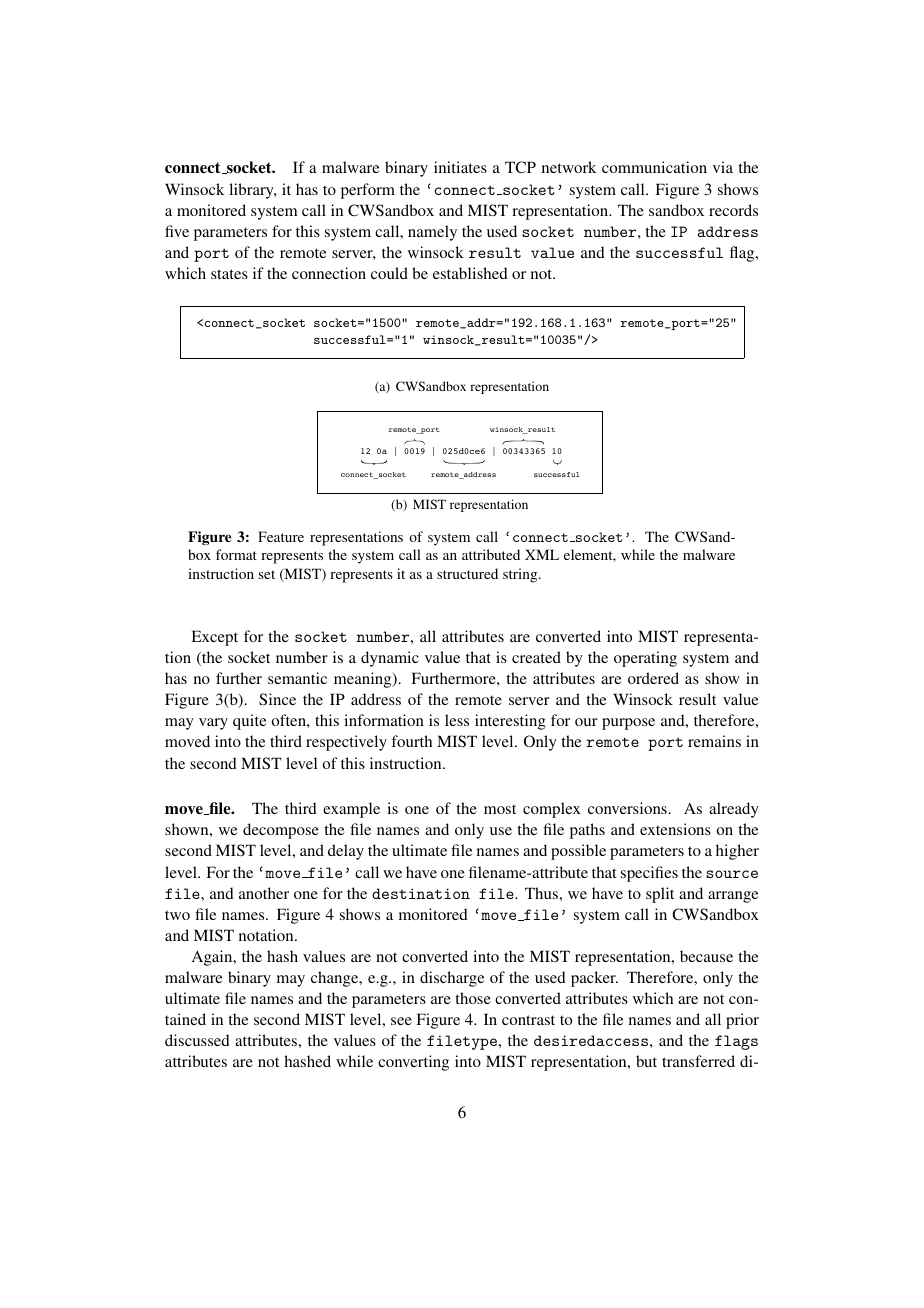  Describe the element at coordinates (197, 1040) in the image. I see `discussed` at that location.
